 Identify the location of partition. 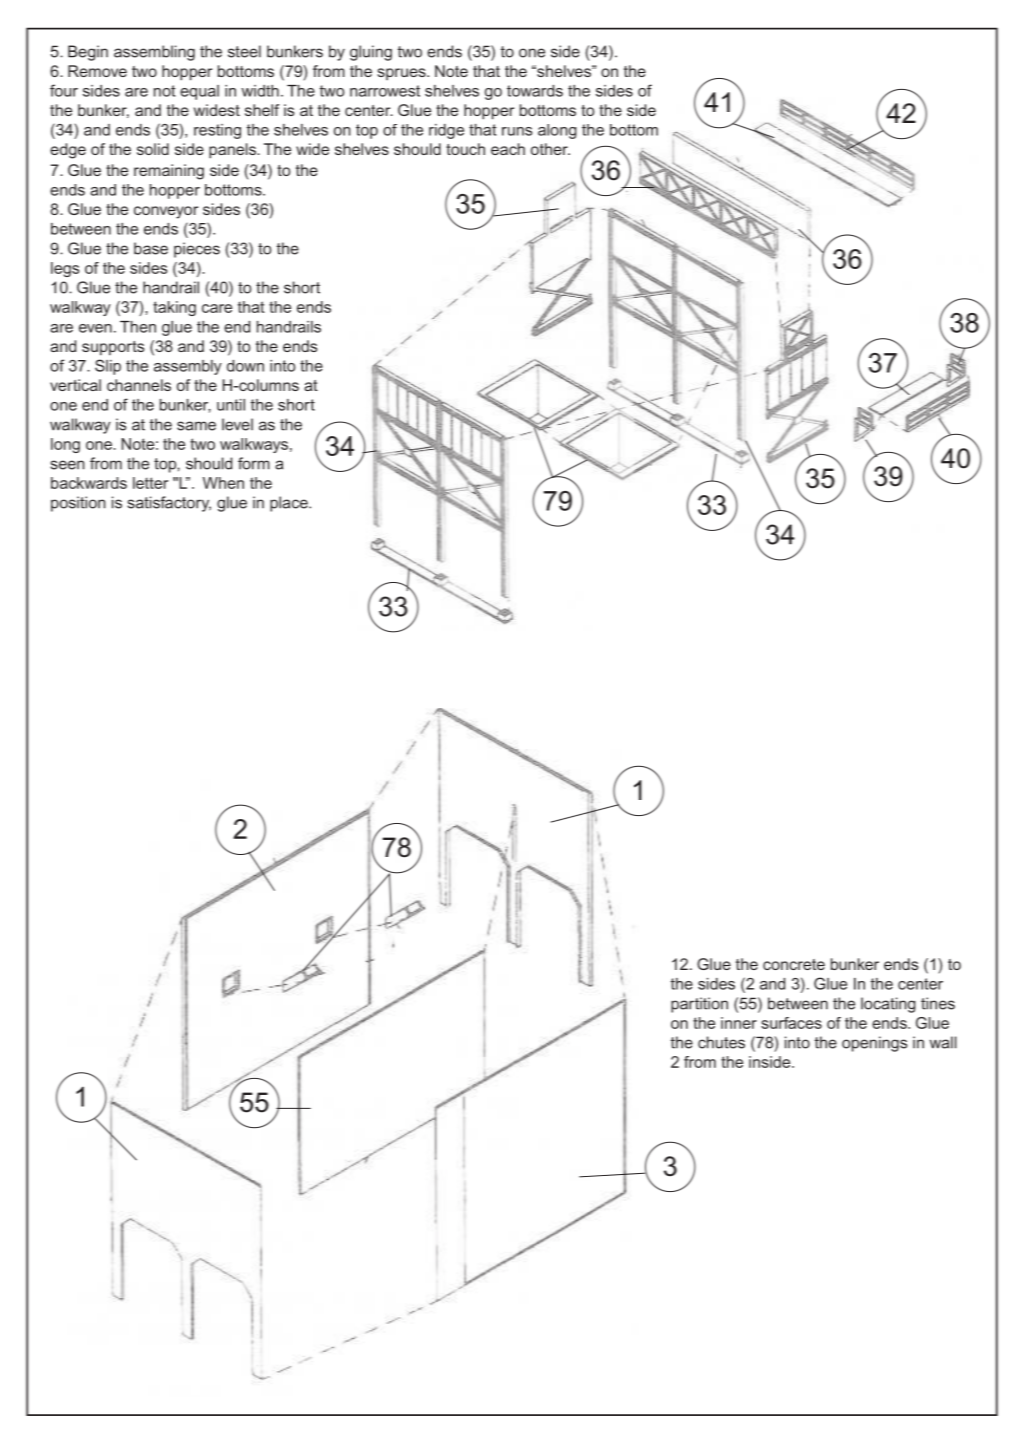
(699, 1005).
